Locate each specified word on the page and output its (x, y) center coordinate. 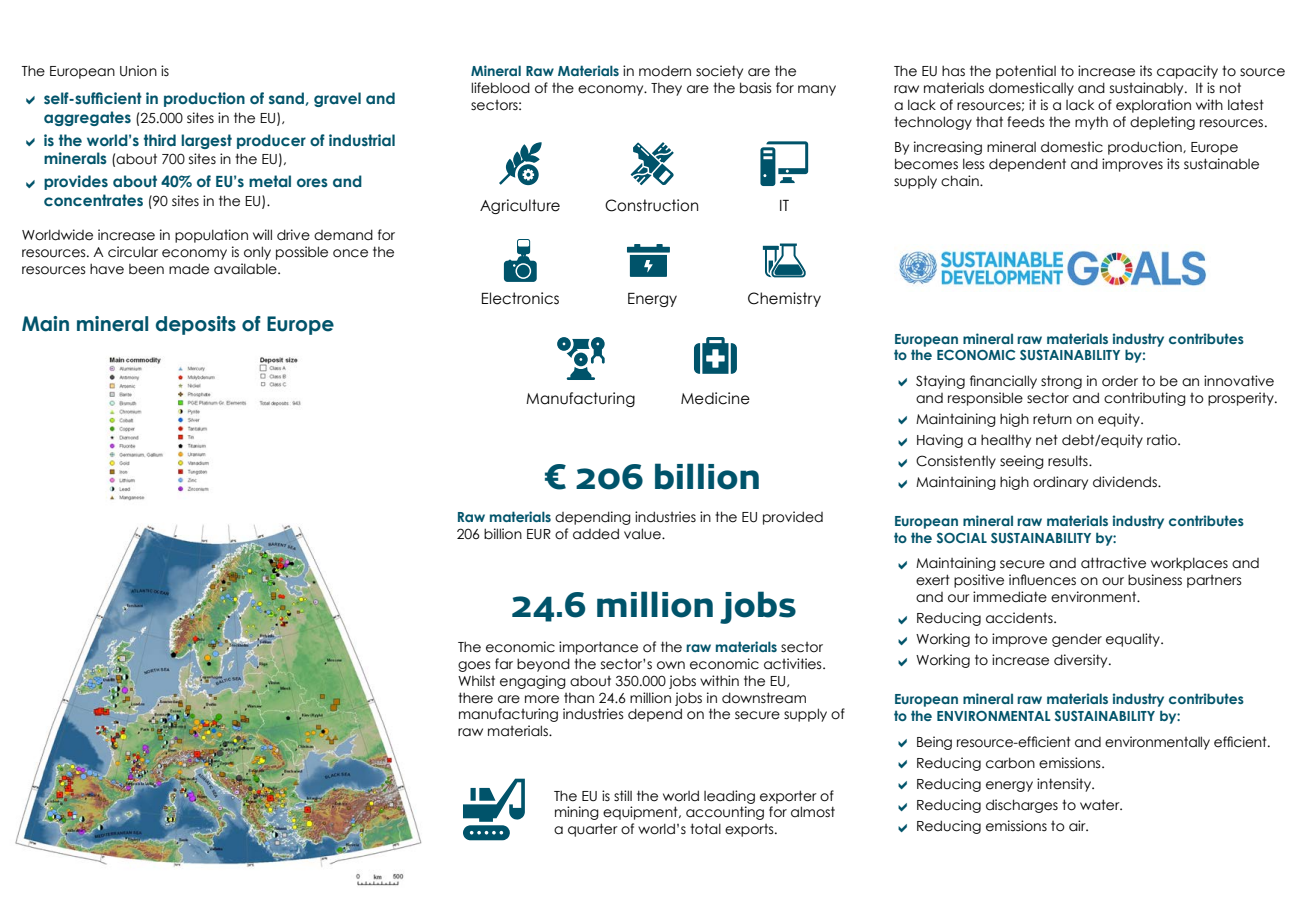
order (1120, 381)
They (666, 89)
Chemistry (784, 299)
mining (577, 813)
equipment (641, 813)
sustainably (1148, 89)
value (643, 534)
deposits (196, 325)
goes (474, 666)
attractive (1113, 563)
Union (138, 71)
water (1101, 805)
